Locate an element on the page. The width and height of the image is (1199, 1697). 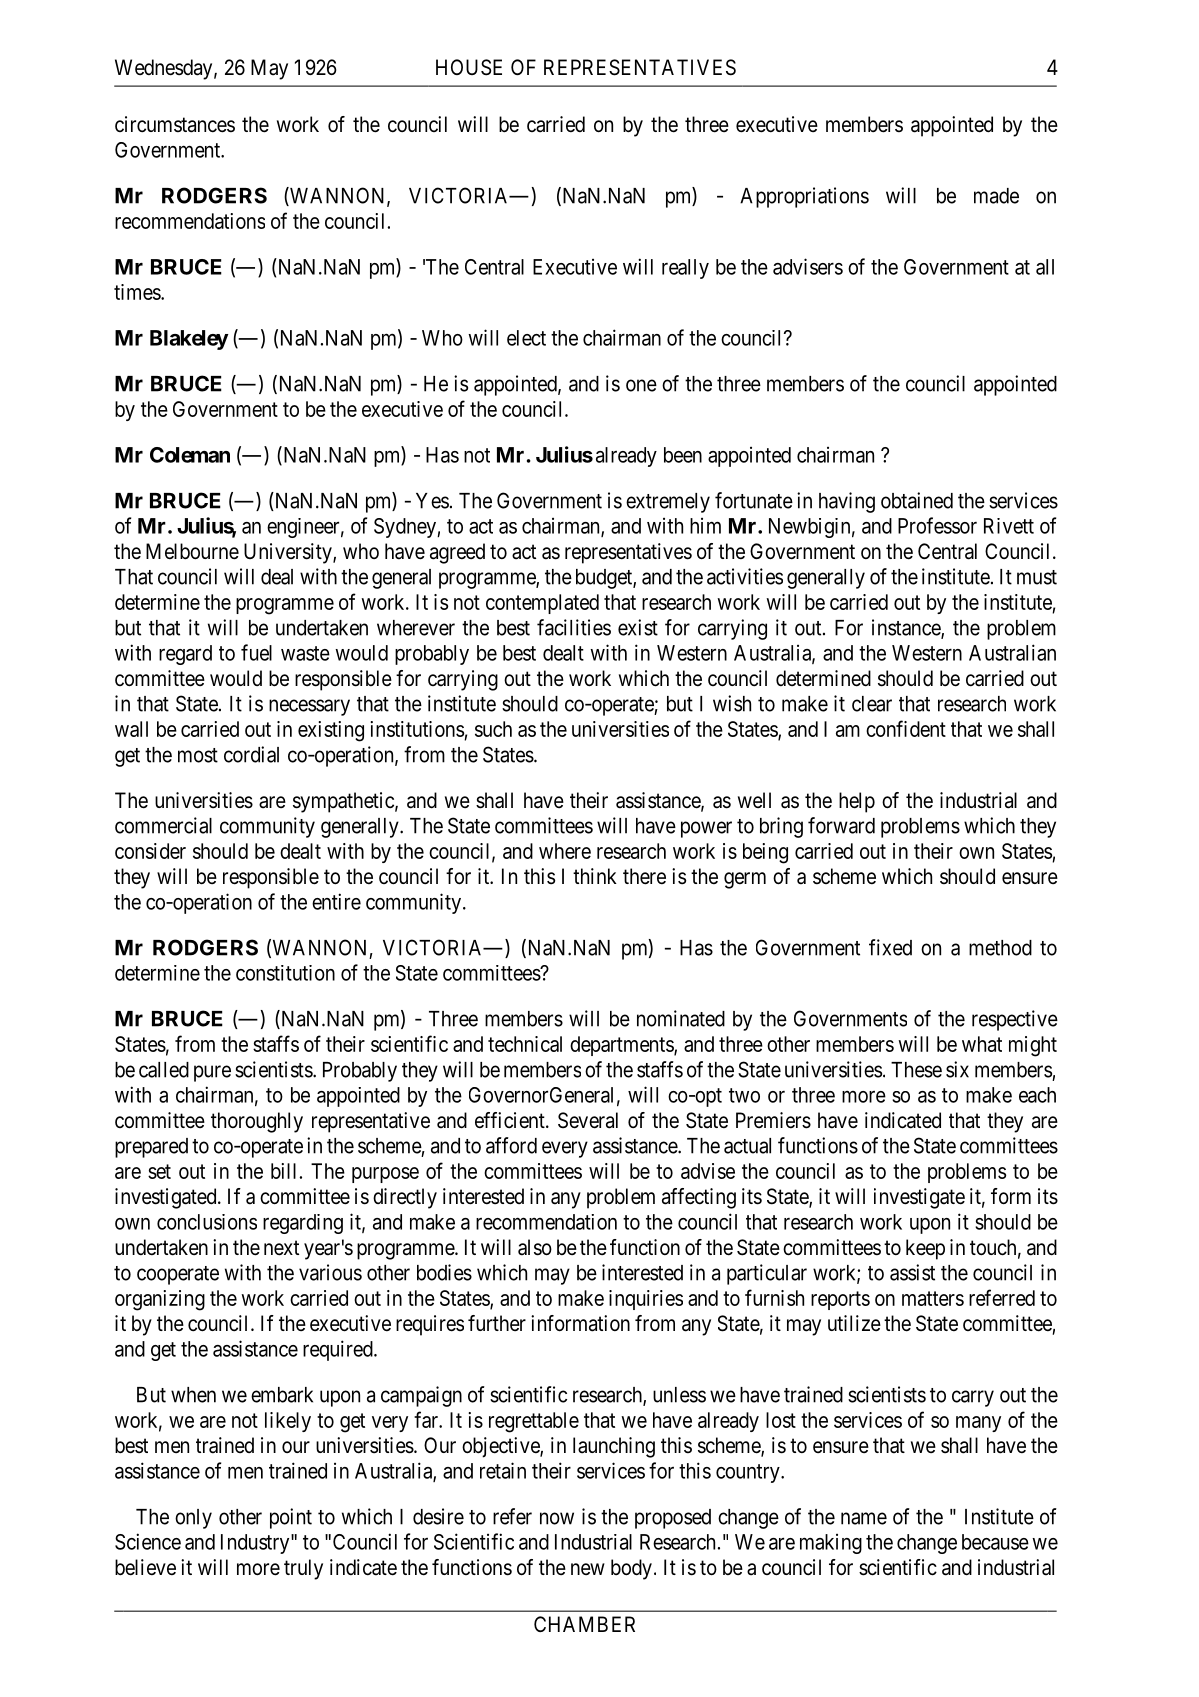
circumstances is located at coordinates (175, 124).
